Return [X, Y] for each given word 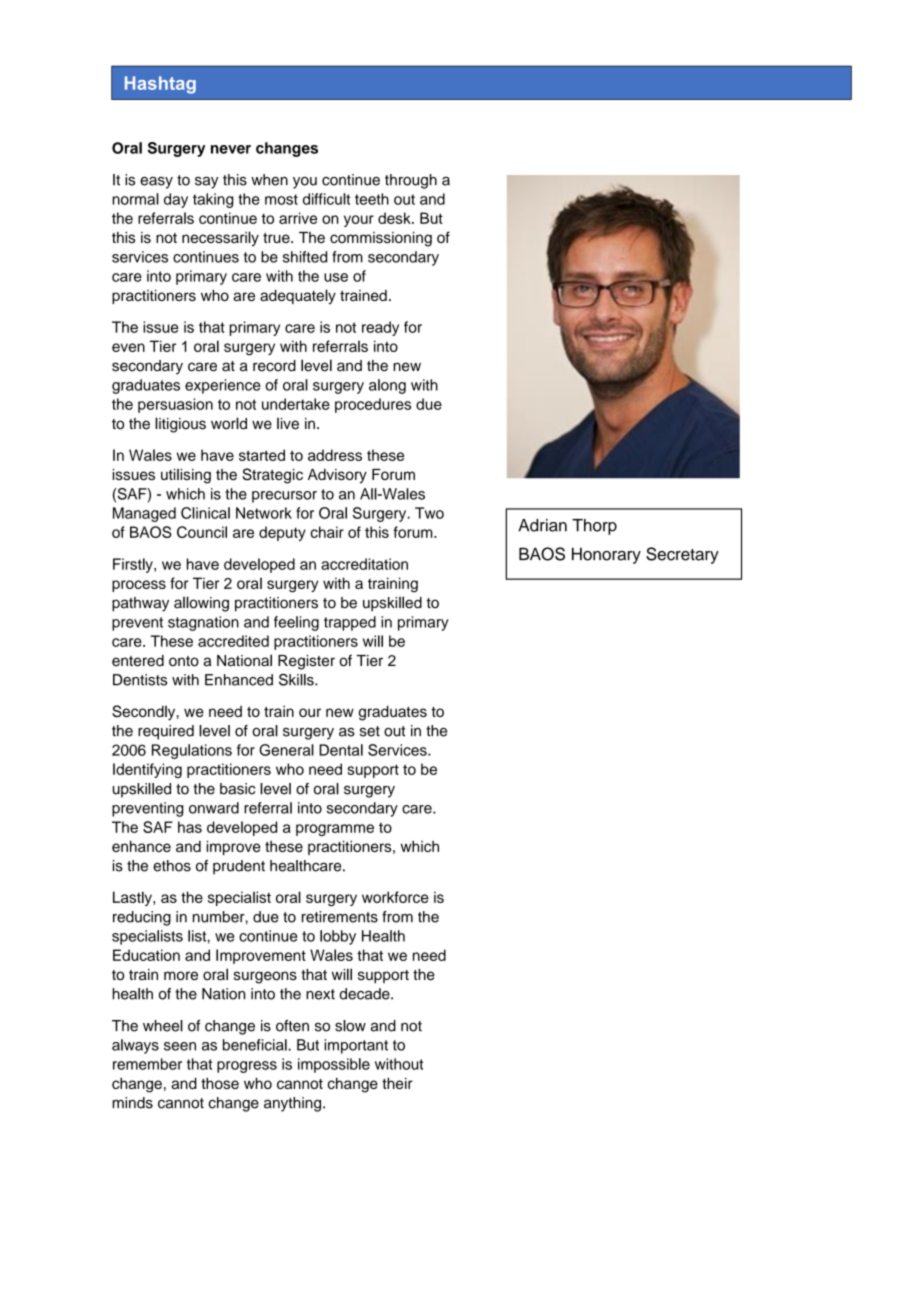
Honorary [606, 555]
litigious [180, 425]
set [370, 731]
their [397, 1083]
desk [395, 218]
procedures [373, 405]
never [231, 149]
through [411, 181]
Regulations [192, 751]
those [220, 1083]
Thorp [594, 527]
